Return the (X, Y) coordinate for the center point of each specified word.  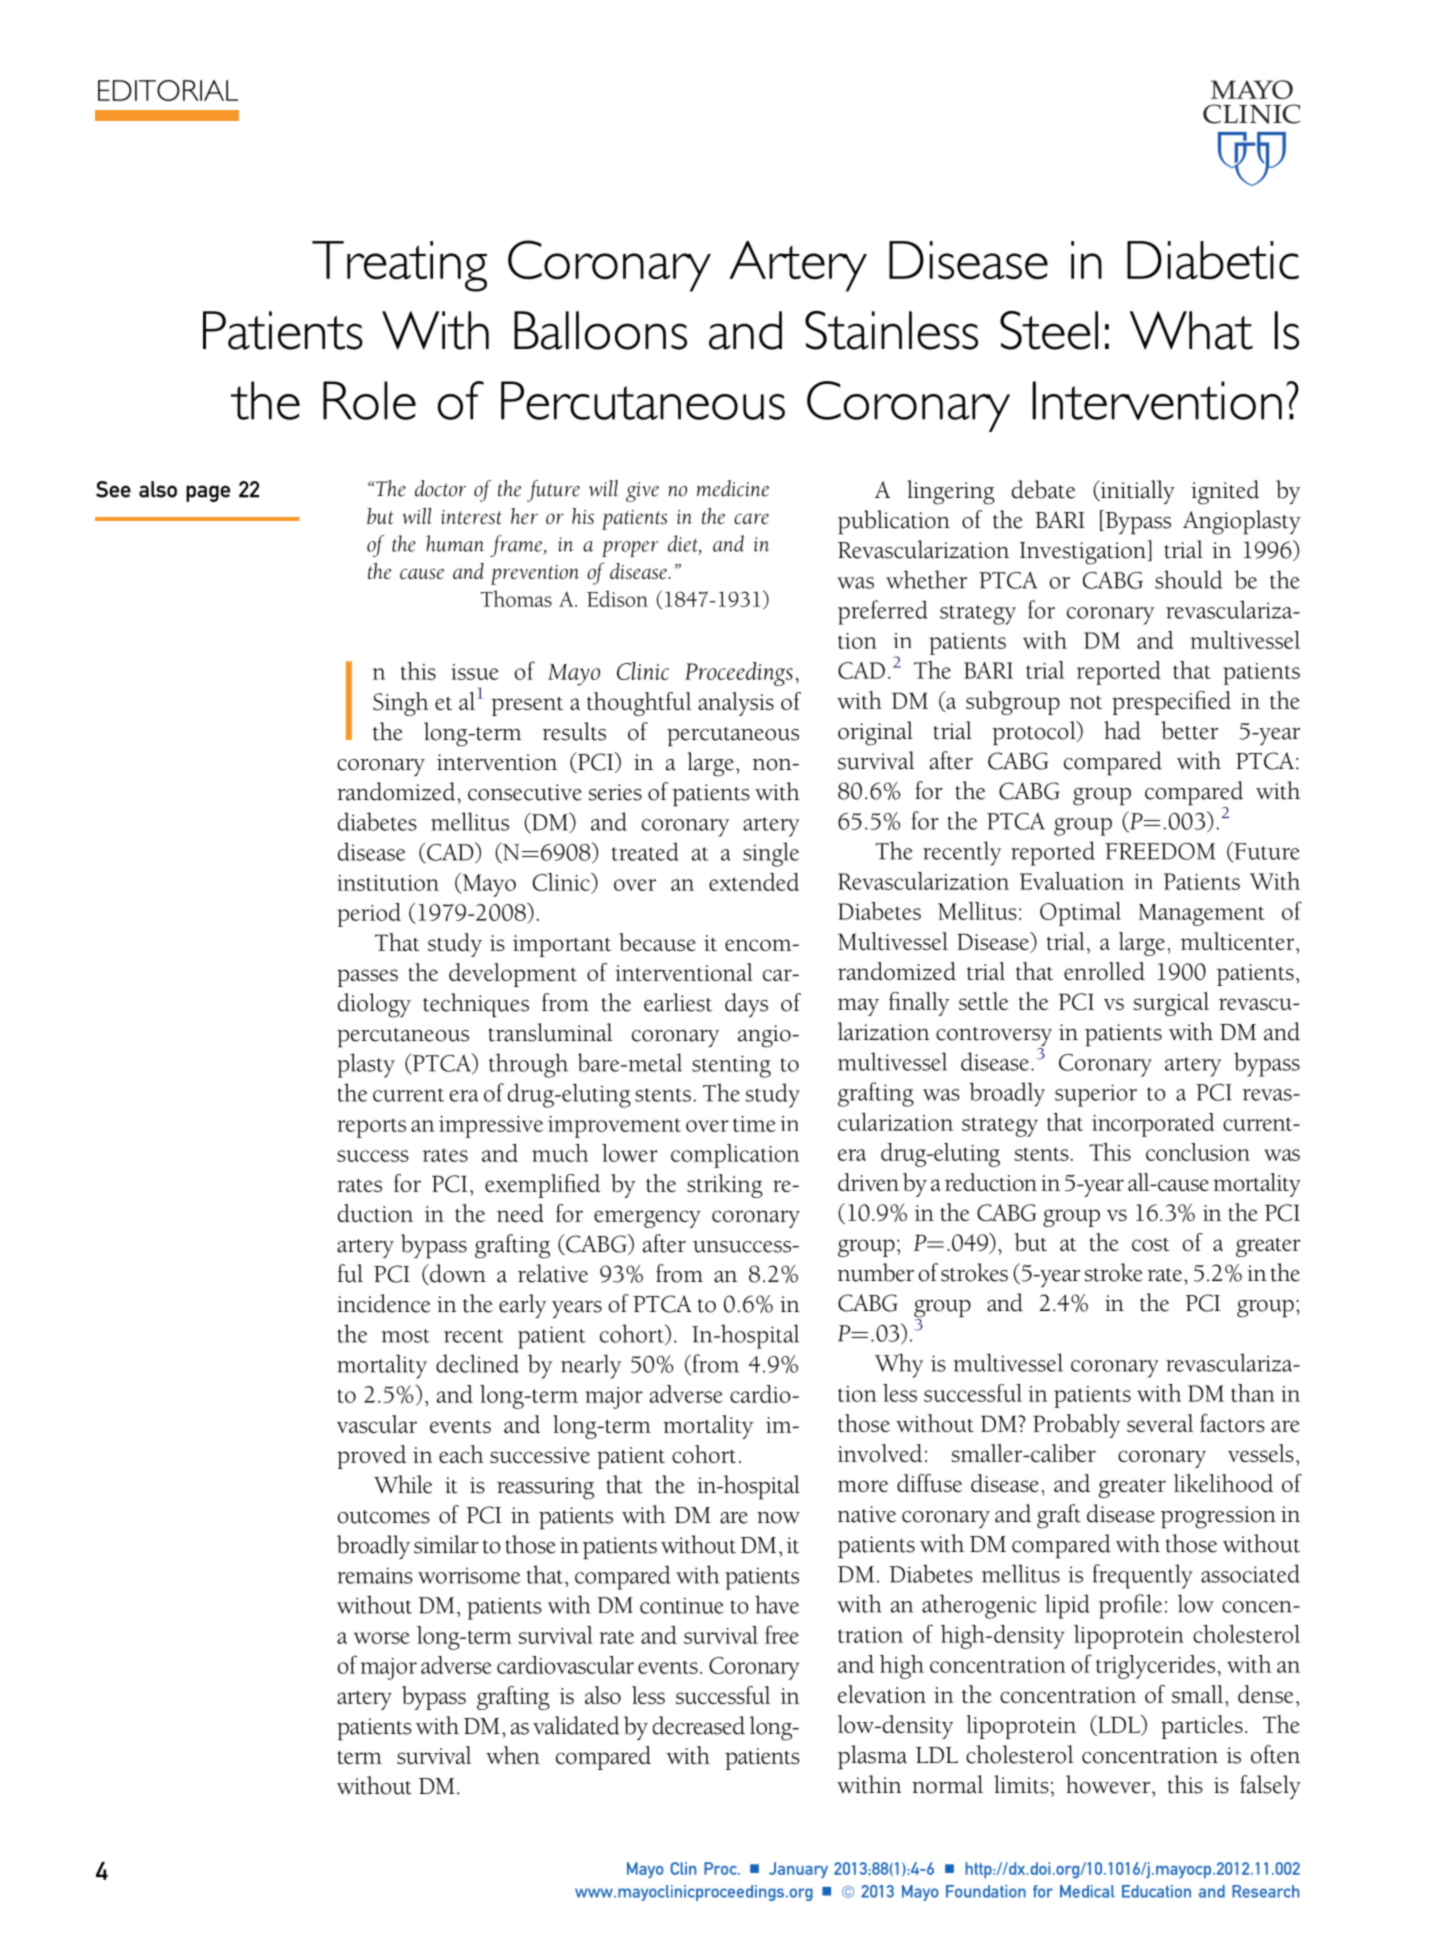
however (1109, 1784)
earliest (678, 1002)
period (369, 915)
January (798, 1870)
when (513, 1755)
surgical (1171, 1004)
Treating (399, 266)
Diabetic (1213, 260)
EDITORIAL (168, 90)
